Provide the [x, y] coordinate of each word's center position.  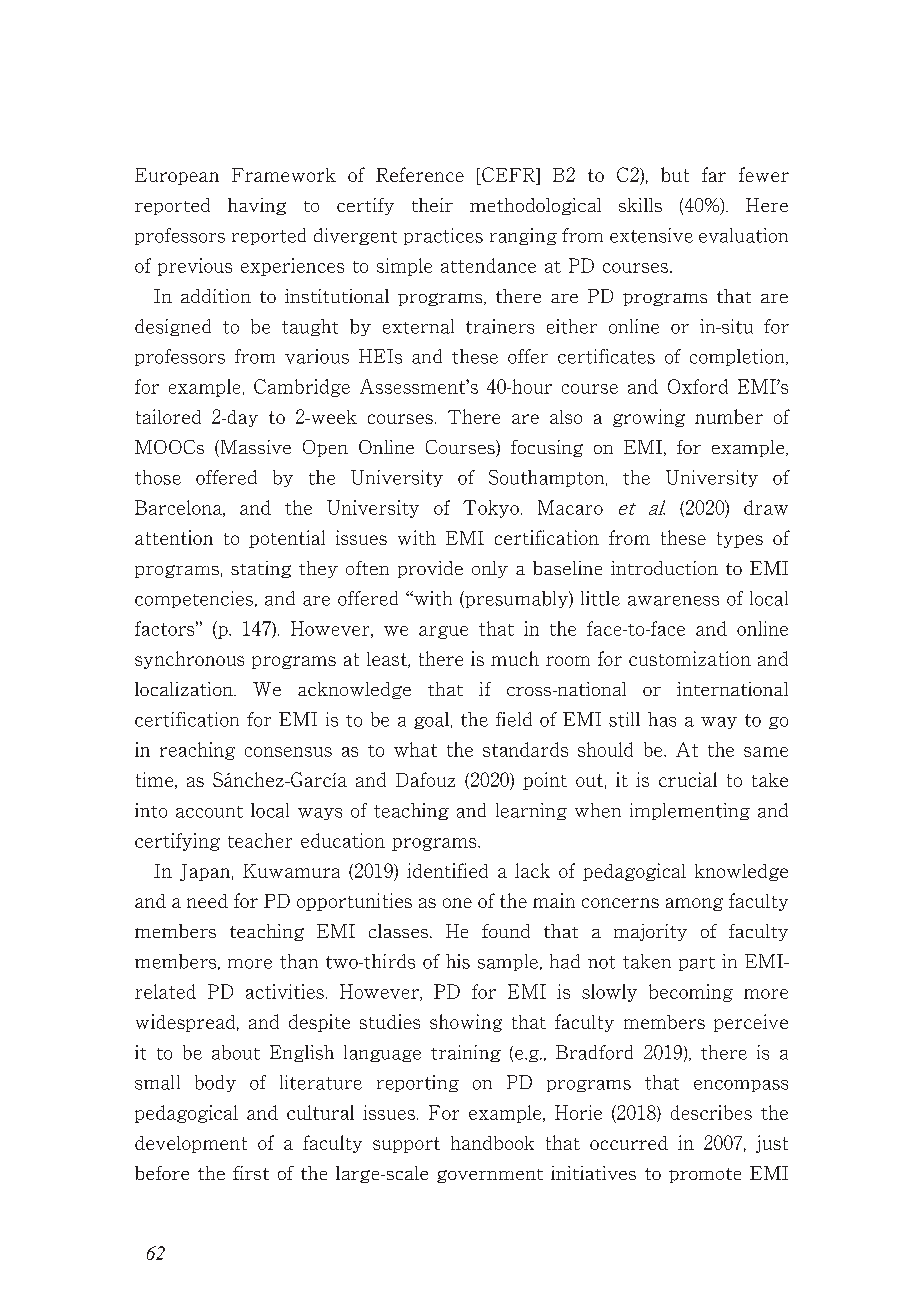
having [257, 206]
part [697, 964]
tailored [168, 416]
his [458, 961]
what [415, 749]
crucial [688, 779]
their [432, 205]
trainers [500, 326]
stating [261, 569]
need [207, 901]
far [714, 174]
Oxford [698, 386]
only [490, 569]
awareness [673, 601]
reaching [197, 751]
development [191, 1144]
